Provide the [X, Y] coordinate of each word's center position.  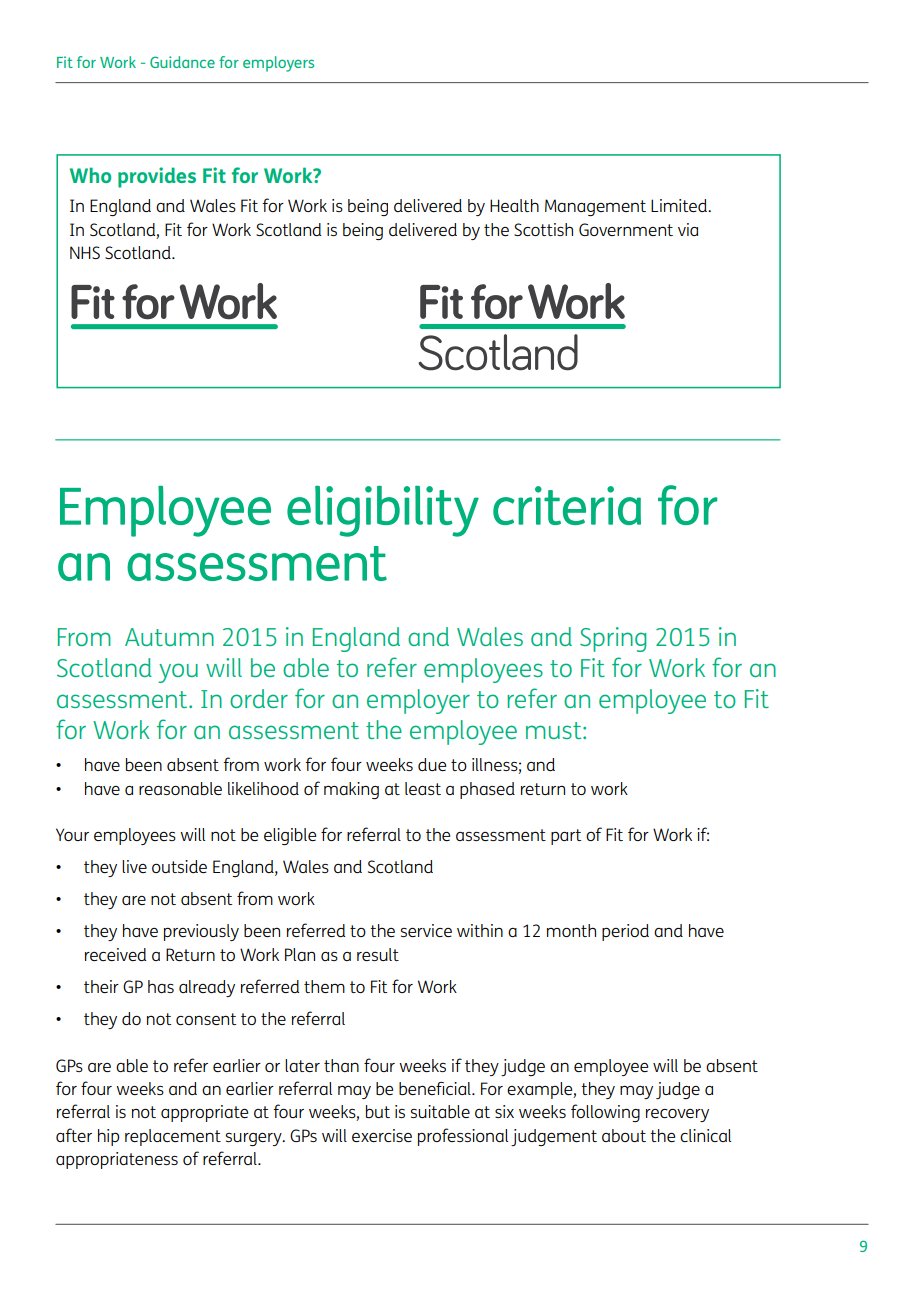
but [378, 1111]
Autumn [169, 637]
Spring [613, 639]
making [351, 790]
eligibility [383, 511]
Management [595, 207]
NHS [85, 252]
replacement [173, 1137]
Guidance [182, 62]
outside [179, 866]
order [259, 698]
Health [514, 205]
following [605, 1113]
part [566, 837]
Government [626, 229]
